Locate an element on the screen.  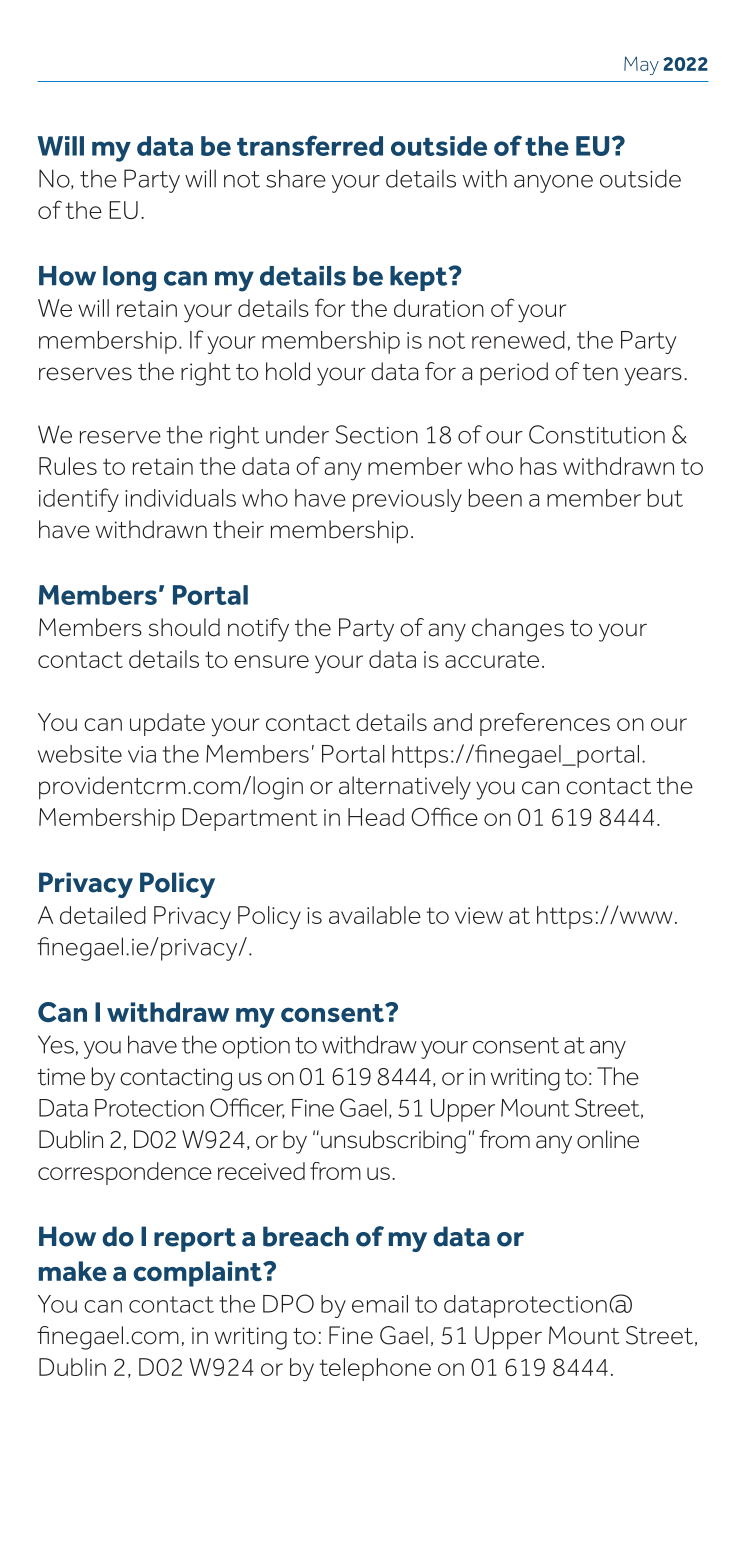
email is located at coordinates (380, 1304).
